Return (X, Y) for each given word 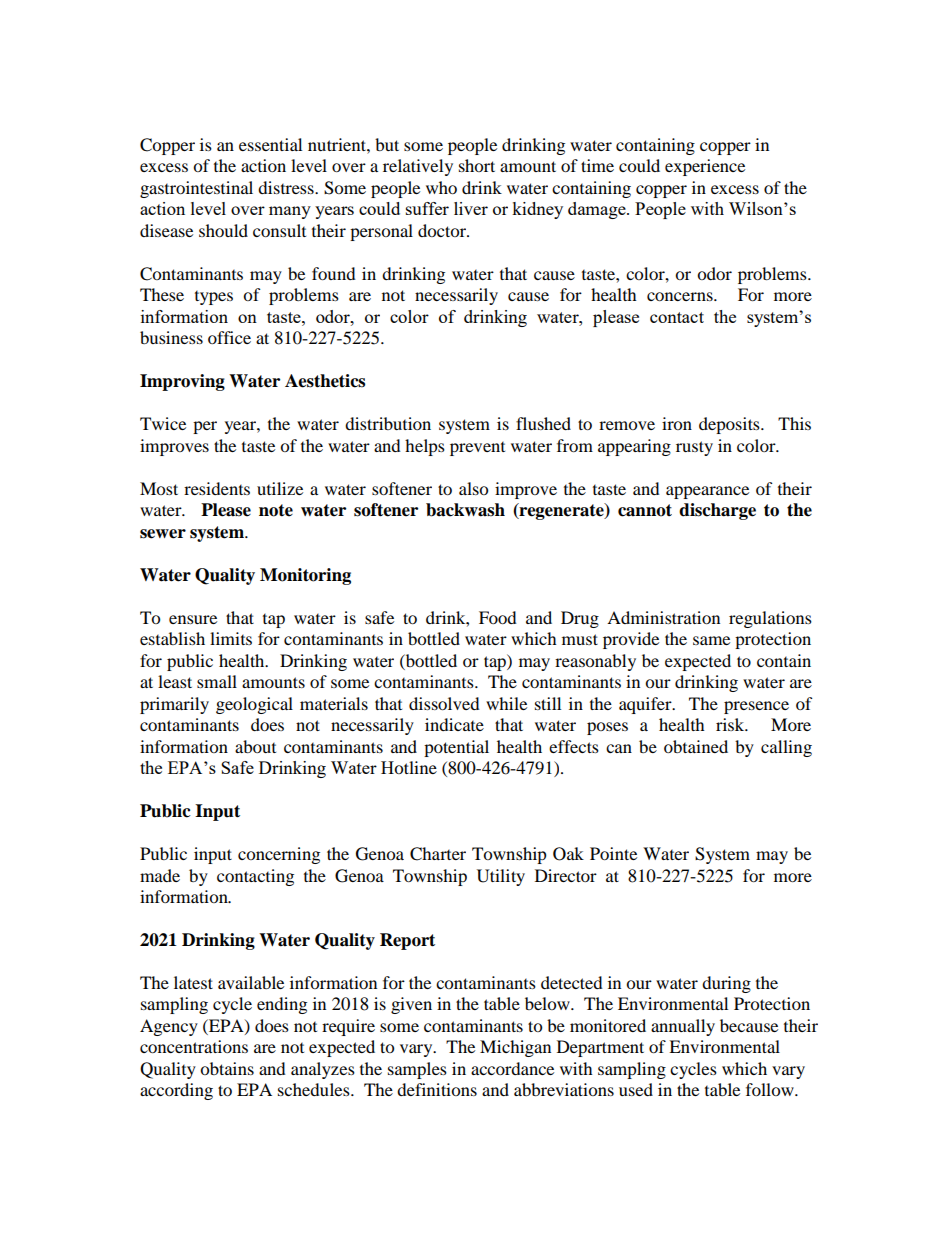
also (473, 488)
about (255, 746)
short (477, 165)
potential (456, 748)
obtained (696, 746)
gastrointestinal (196, 189)
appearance (707, 492)
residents (217, 488)
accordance (512, 1068)
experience (705, 167)
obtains (227, 1068)
